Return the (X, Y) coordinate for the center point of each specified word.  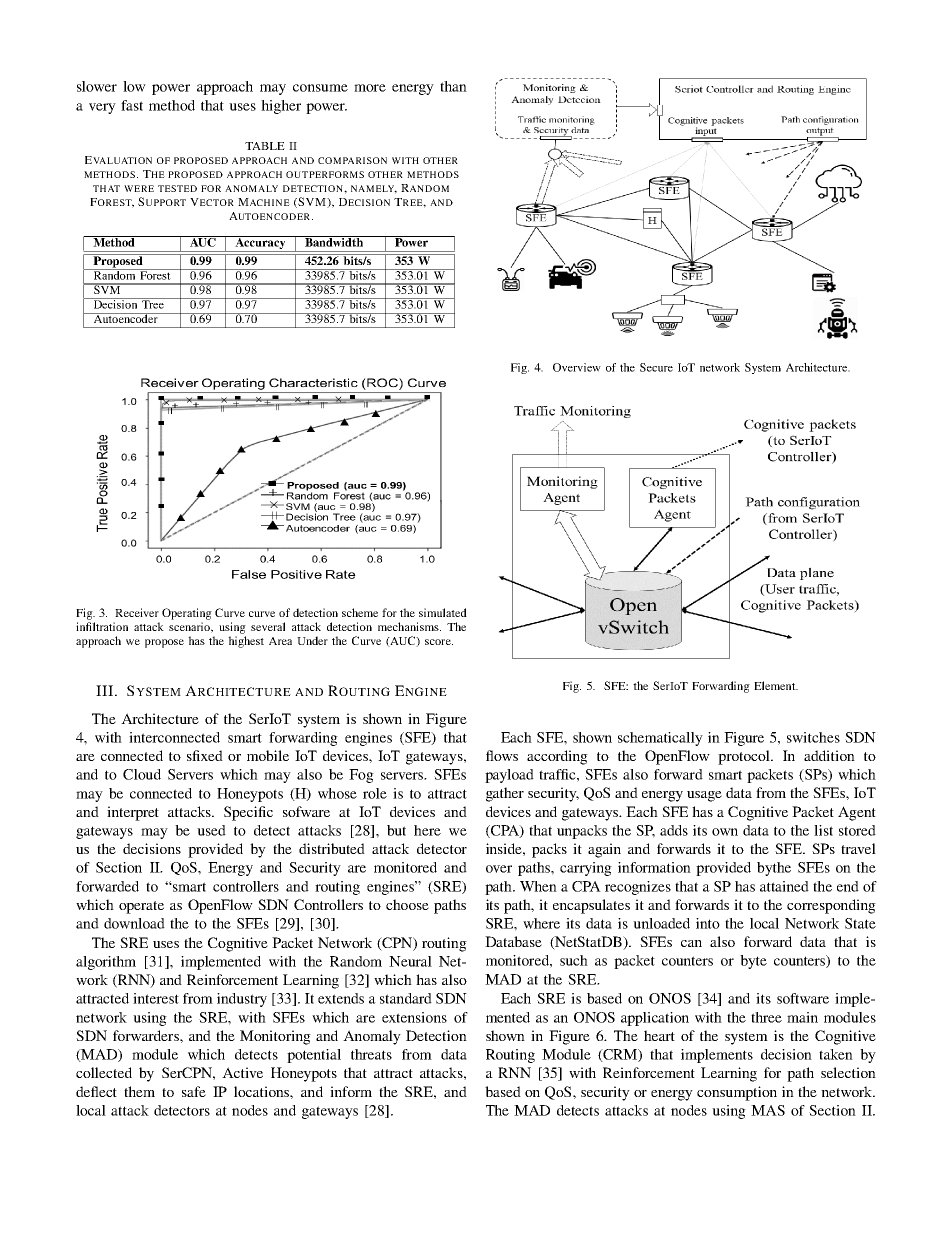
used (211, 830)
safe (194, 1091)
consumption (737, 1093)
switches (813, 737)
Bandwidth (334, 241)
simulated (443, 612)
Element (776, 685)
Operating (187, 614)
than (453, 86)
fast (132, 105)
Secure (656, 367)
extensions (414, 1017)
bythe (774, 869)
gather (505, 794)
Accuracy (260, 244)
